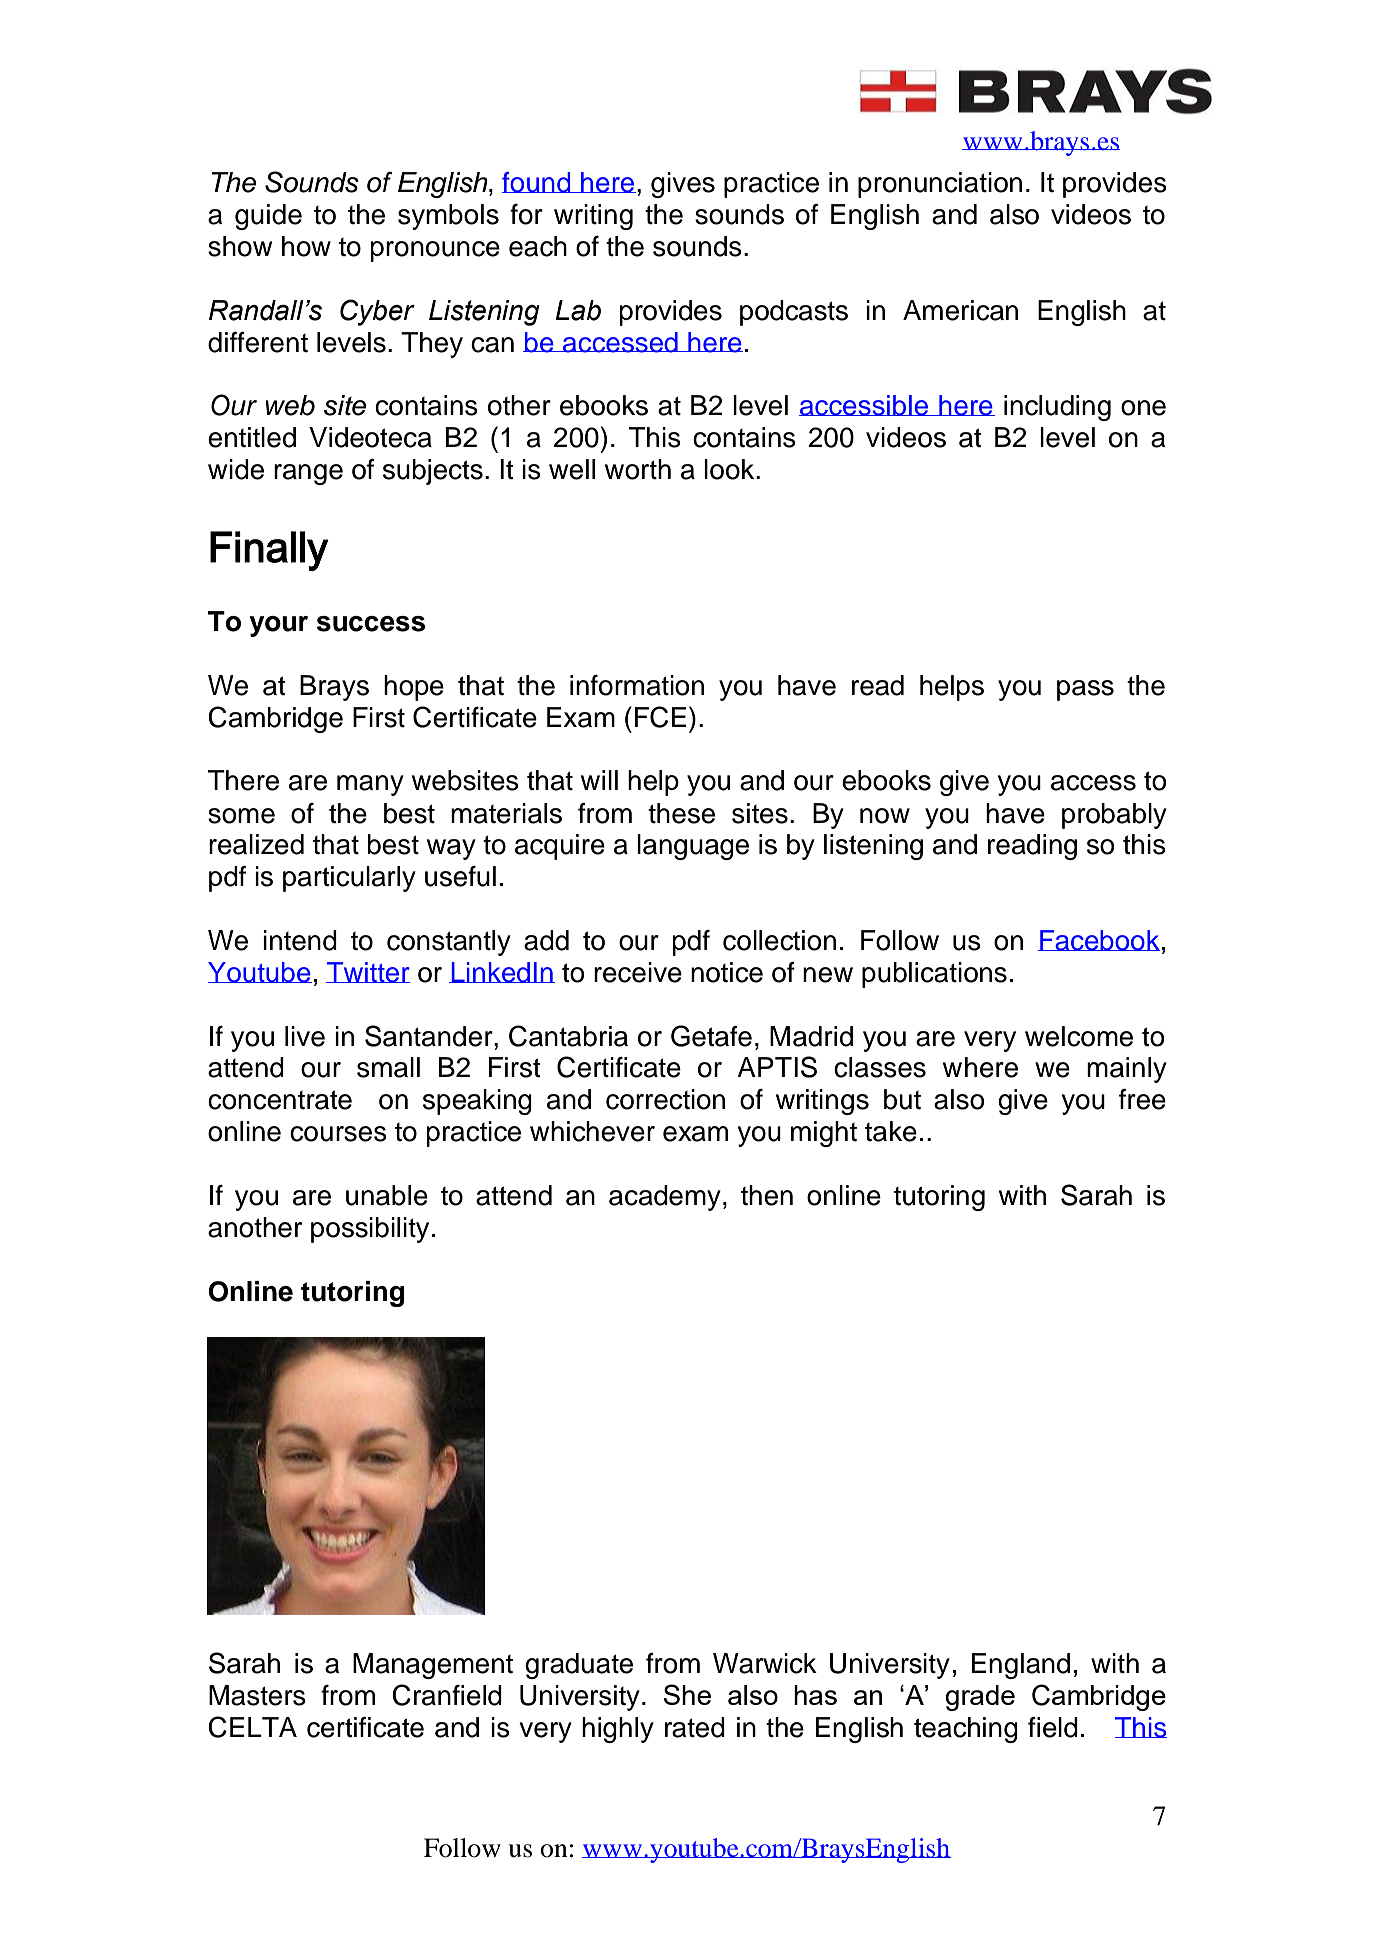  What do you see at coordinates (794, 313) in the document?
I see `podcasts` at bounding box center [794, 313].
